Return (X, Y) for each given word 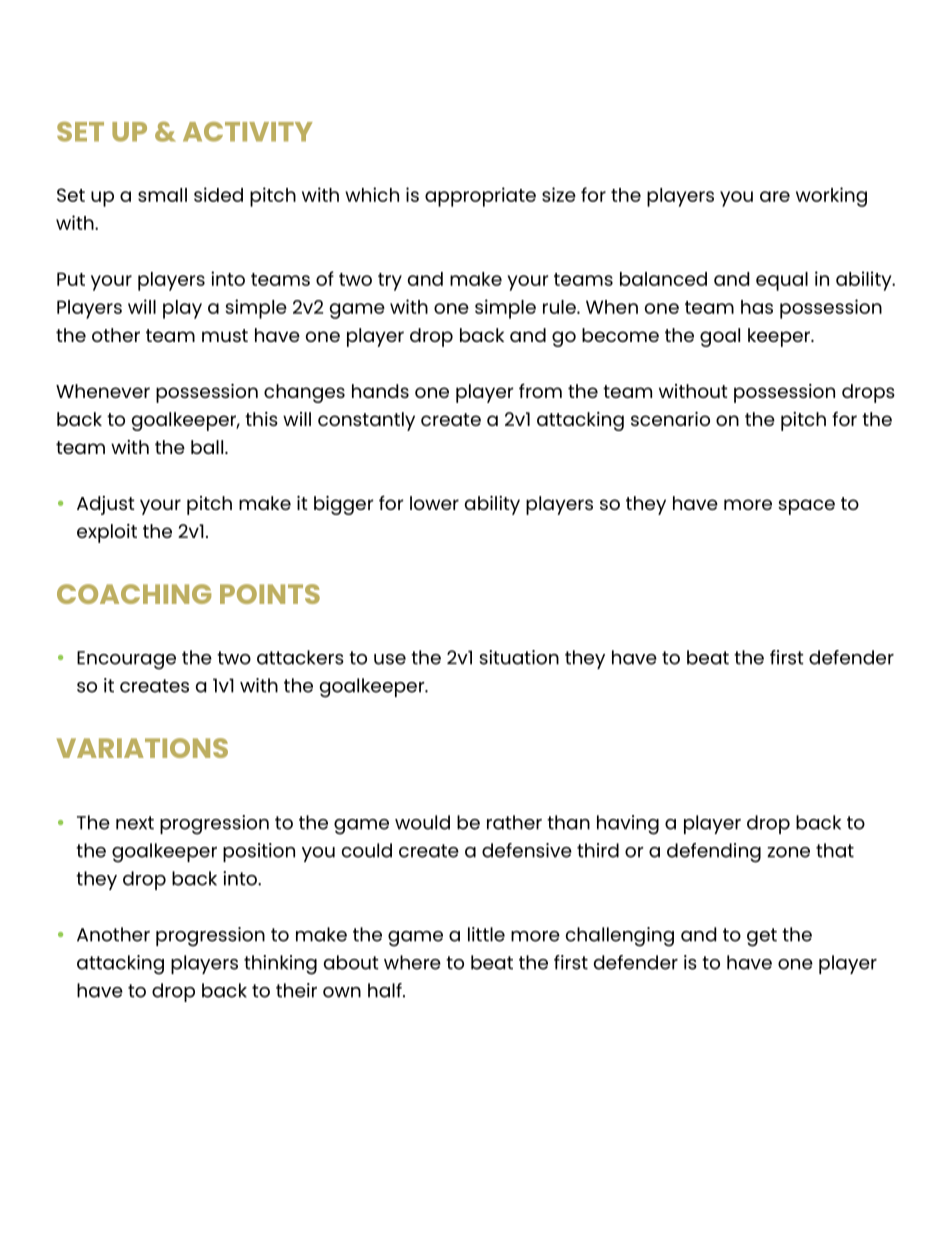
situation (519, 657)
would (422, 822)
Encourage (126, 660)
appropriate (480, 197)
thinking (280, 965)
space (806, 507)
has (757, 307)
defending (714, 853)
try (390, 282)
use (390, 659)
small (162, 195)
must (225, 335)
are (775, 196)
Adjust (105, 505)
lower (434, 503)
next (135, 823)
